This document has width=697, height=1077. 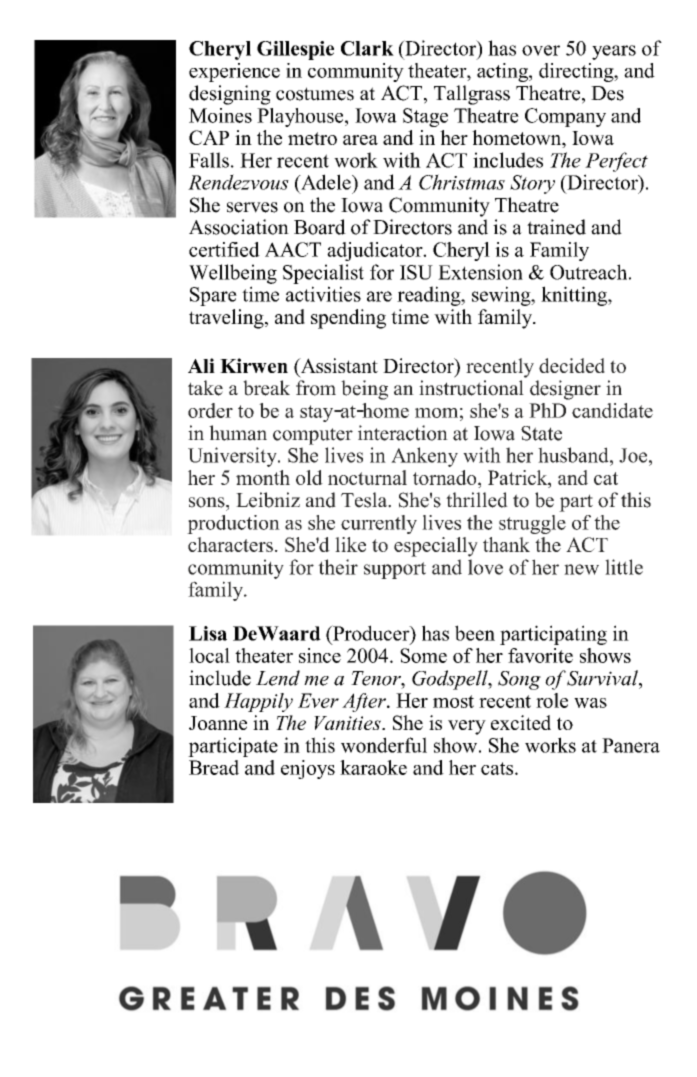 I want to click on years, so click(x=614, y=52).
